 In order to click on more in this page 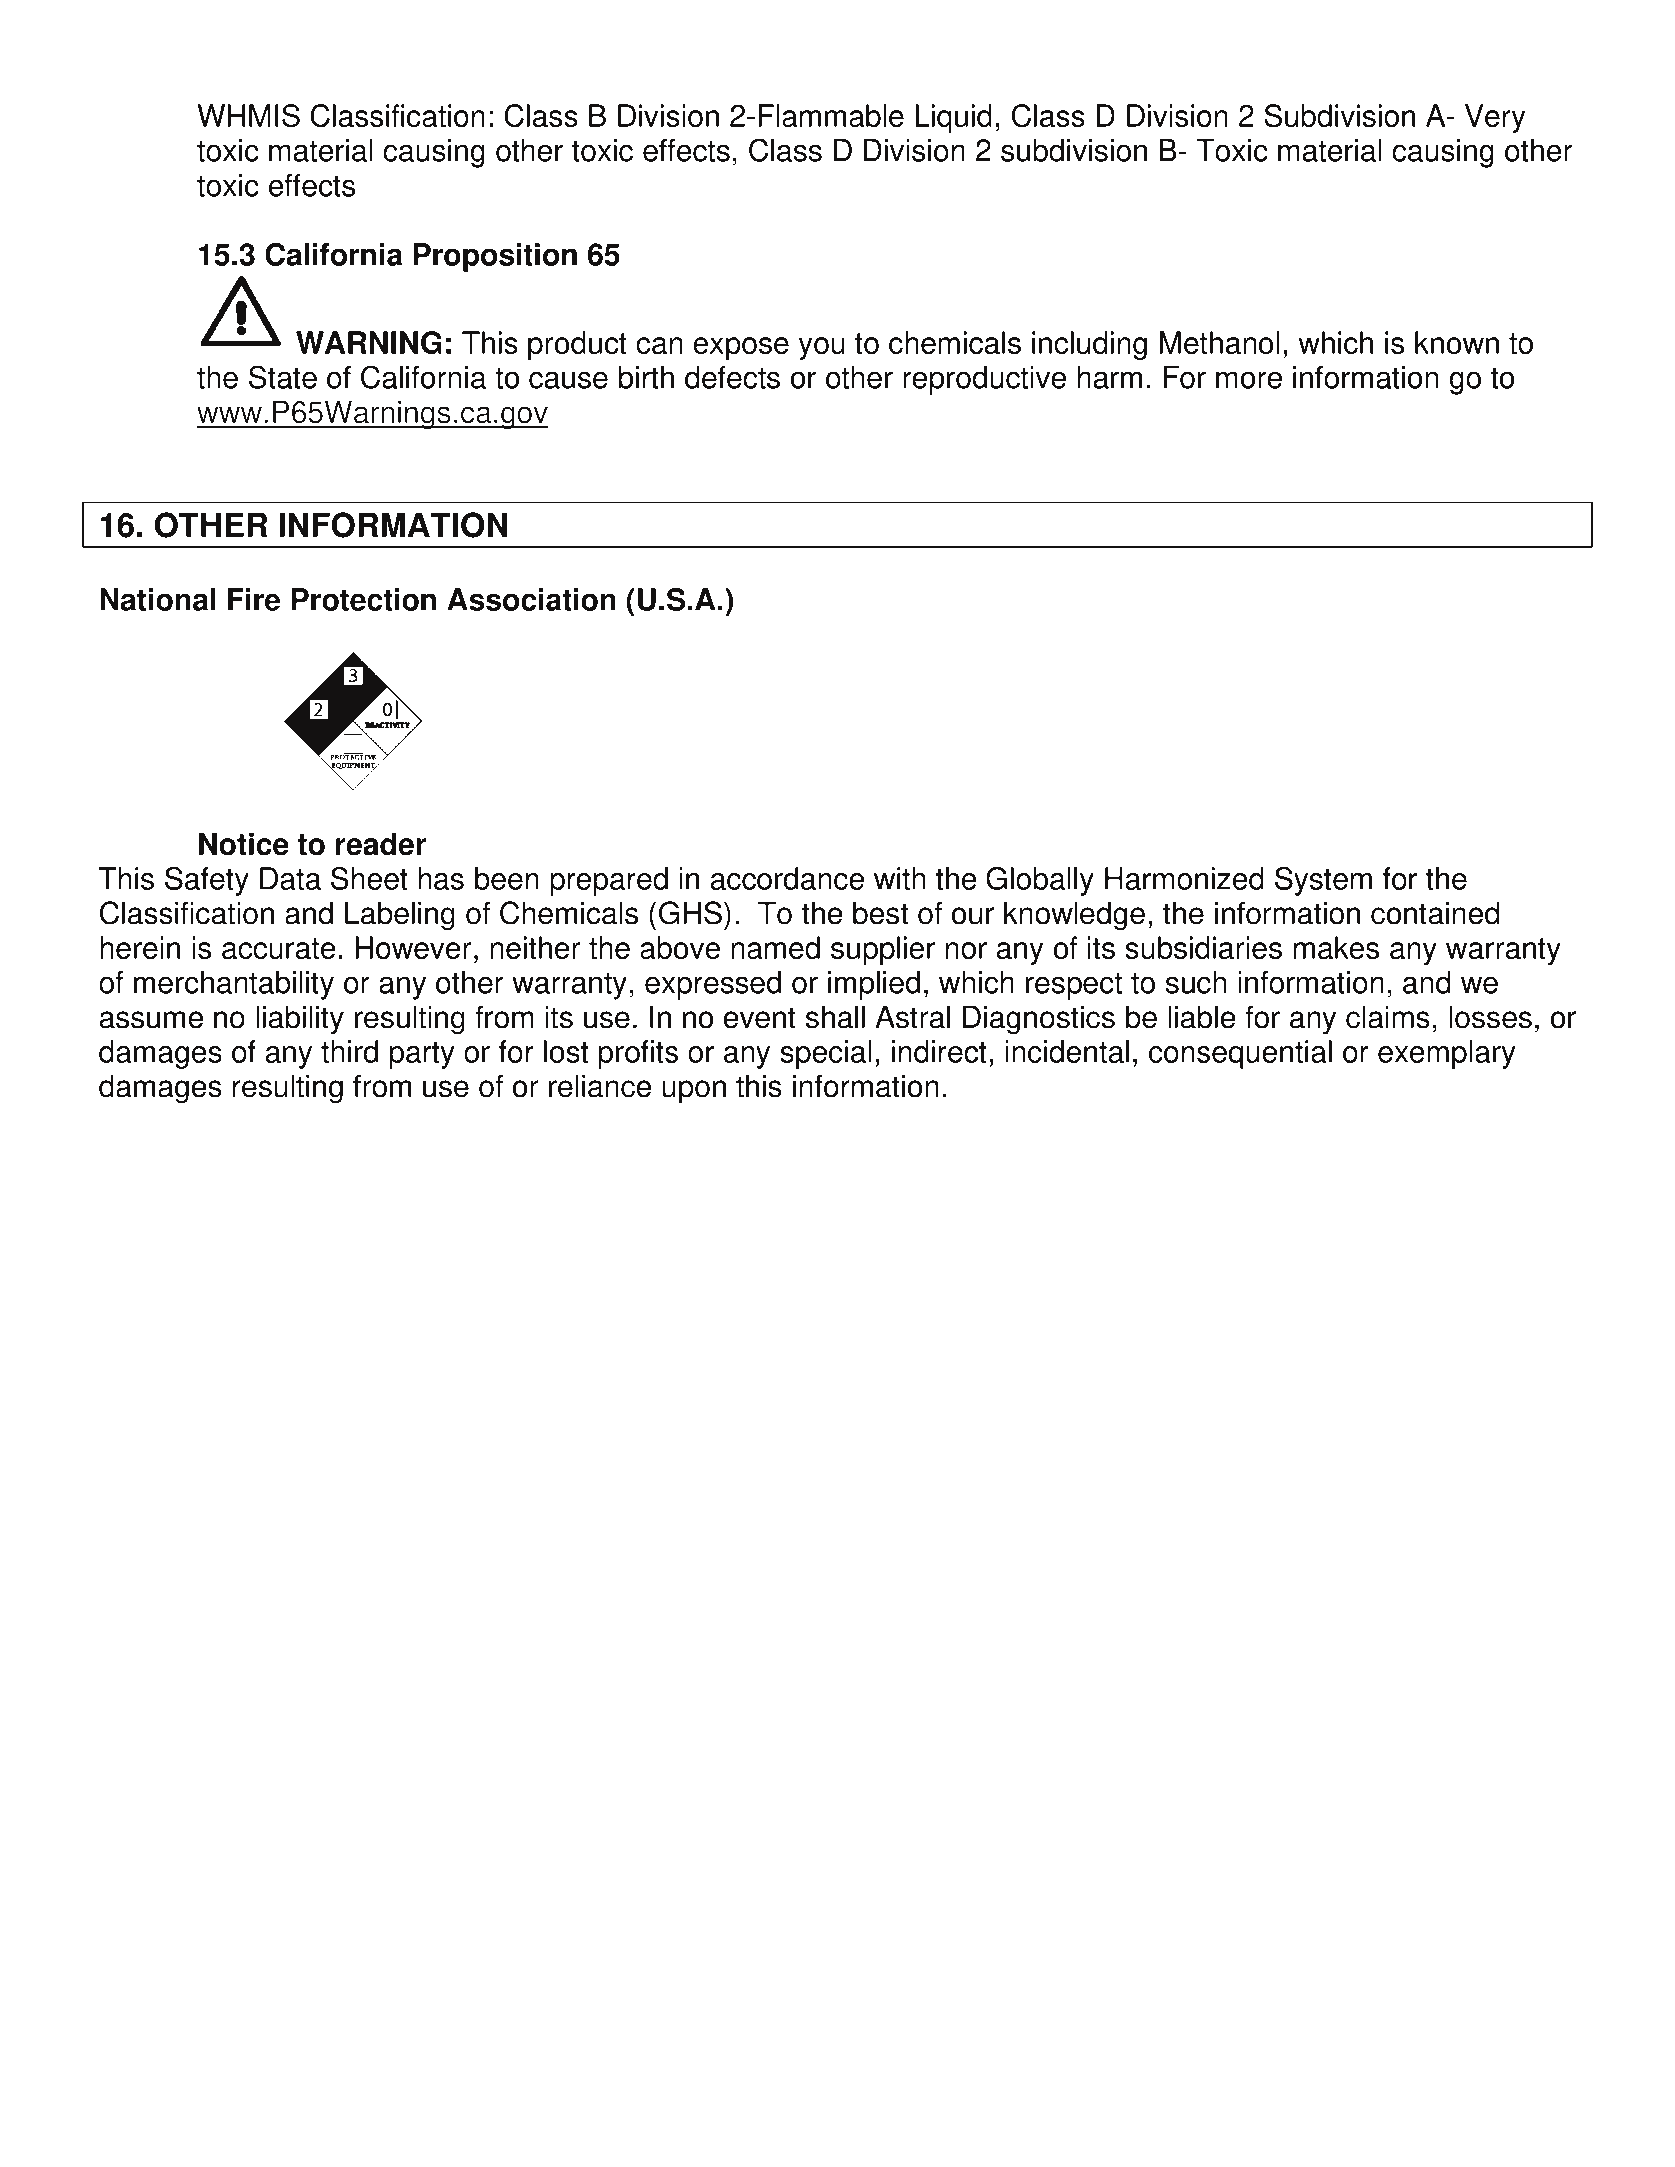, I will do `click(1249, 380)`.
